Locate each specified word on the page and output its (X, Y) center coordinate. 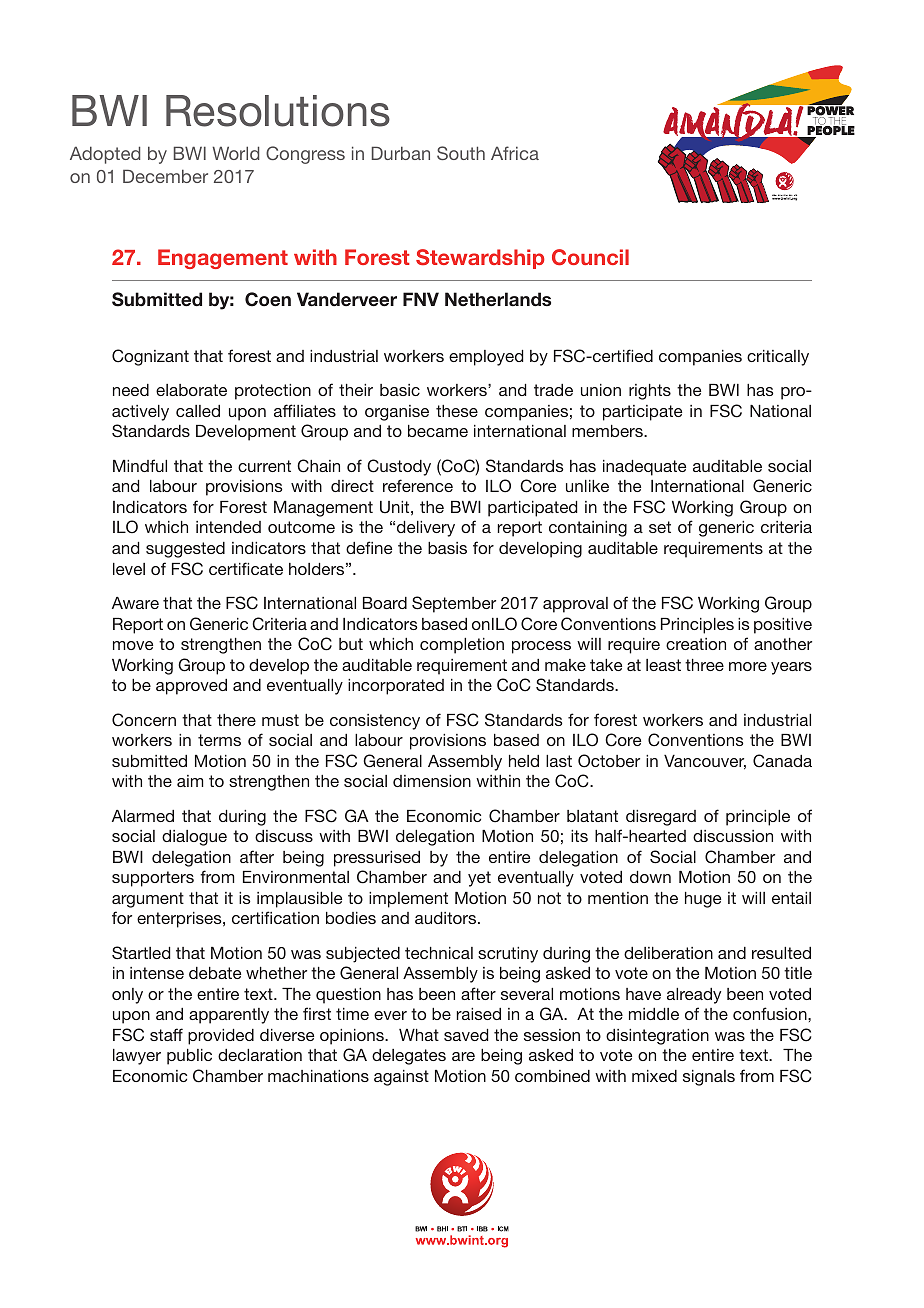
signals (709, 1078)
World (235, 153)
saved (466, 1035)
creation (696, 644)
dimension (432, 781)
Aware (135, 603)
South (461, 153)
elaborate (191, 390)
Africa (515, 153)
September (454, 604)
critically (778, 358)
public (189, 1057)
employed (486, 358)
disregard (661, 818)
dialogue (194, 838)
